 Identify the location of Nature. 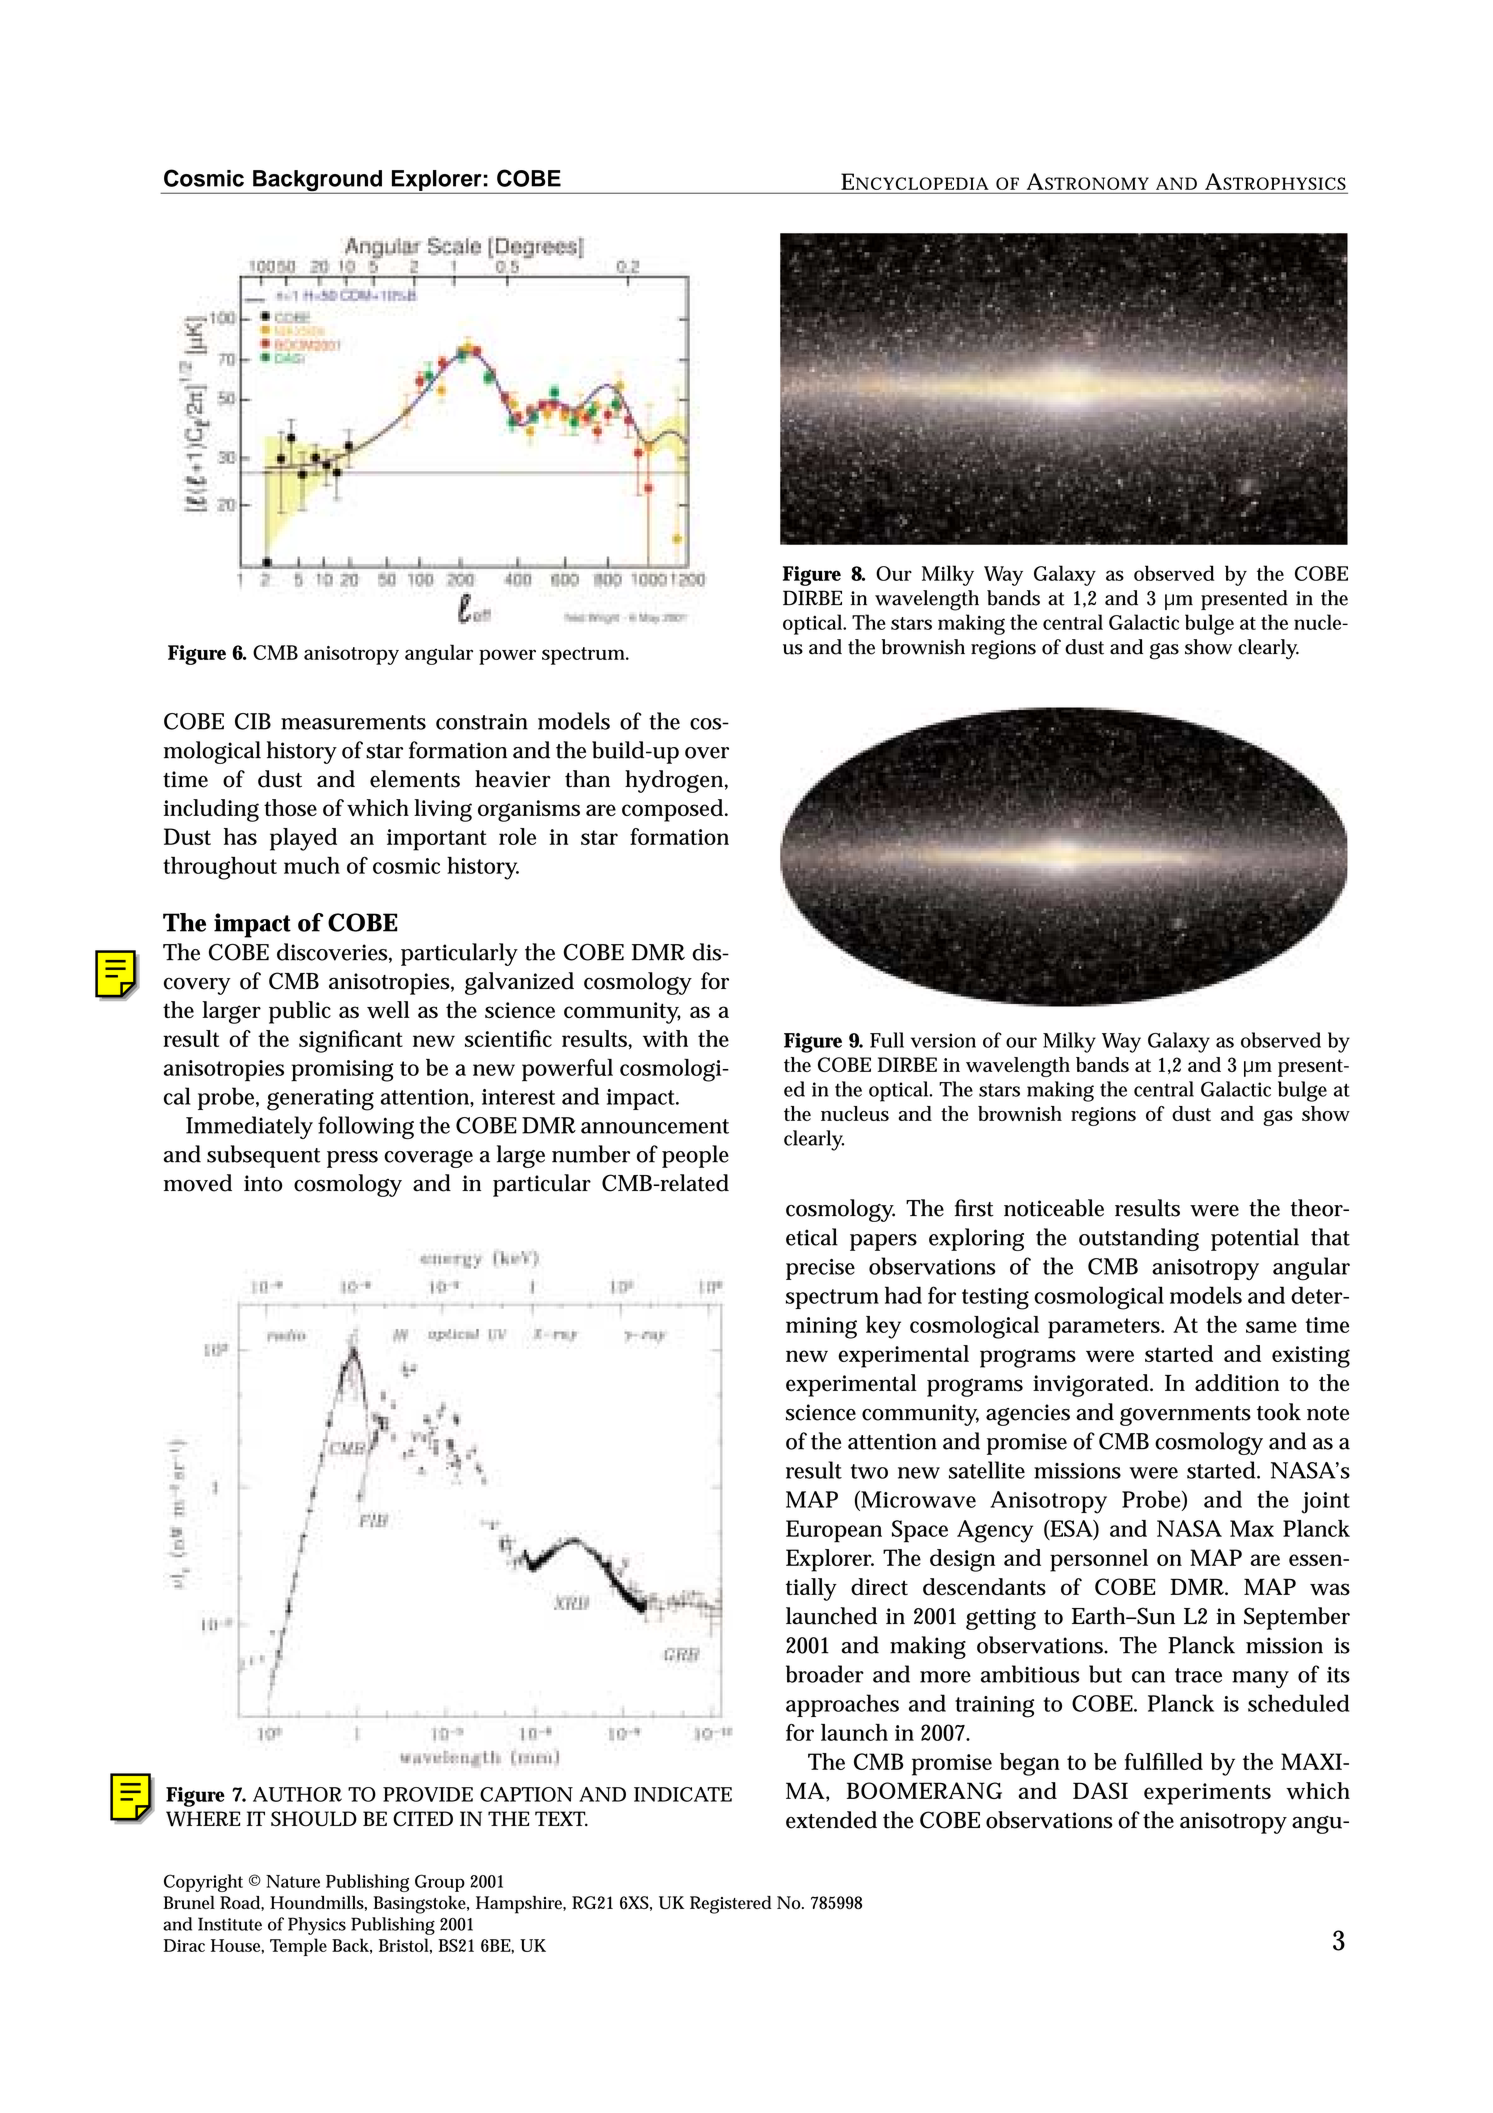
(293, 1881).
